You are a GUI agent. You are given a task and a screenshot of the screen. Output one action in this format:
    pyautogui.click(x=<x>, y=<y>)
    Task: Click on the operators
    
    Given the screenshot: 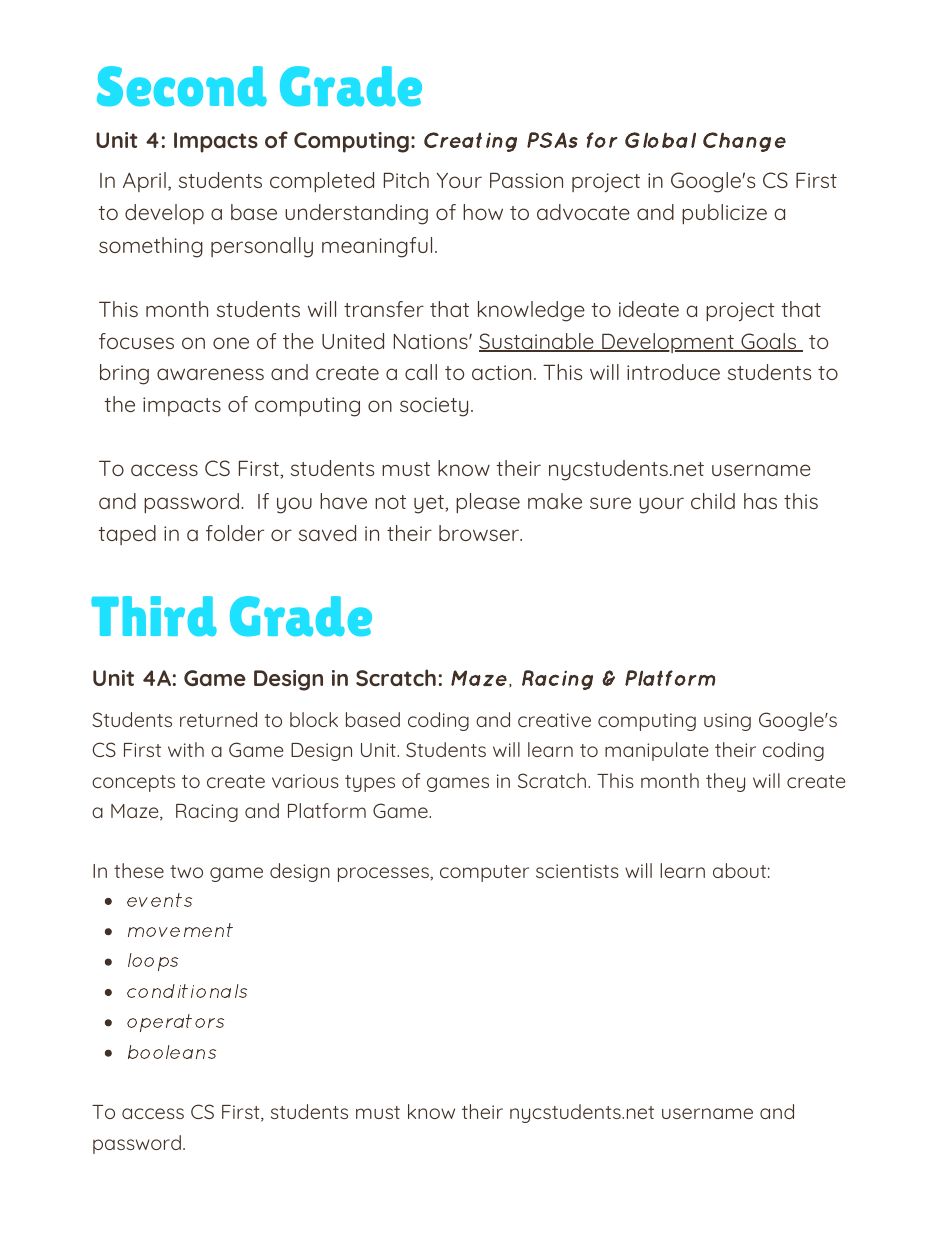 What is the action you would take?
    pyautogui.click(x=175, y=1023)
